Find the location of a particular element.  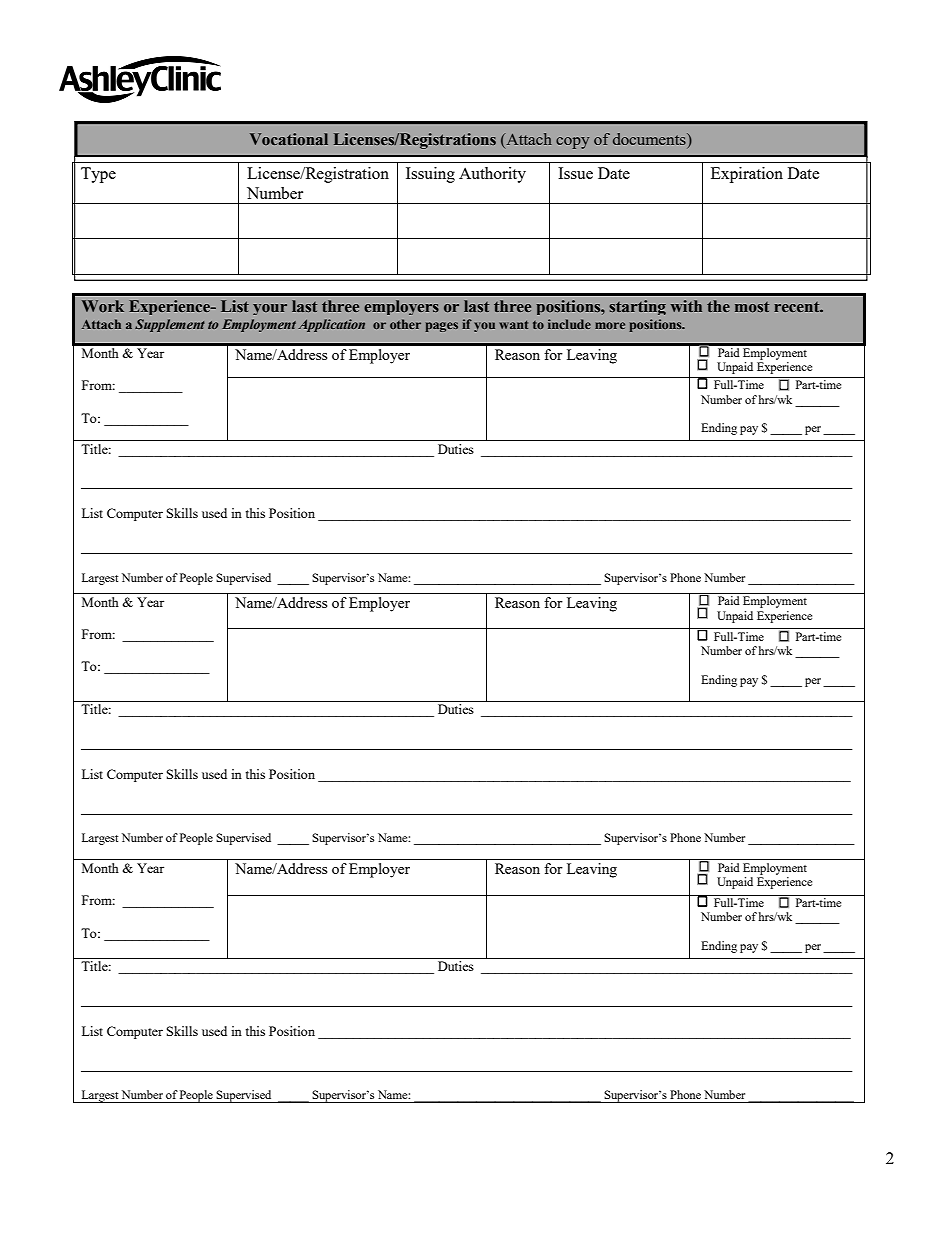

Type is located at coordinates (98, 175).
